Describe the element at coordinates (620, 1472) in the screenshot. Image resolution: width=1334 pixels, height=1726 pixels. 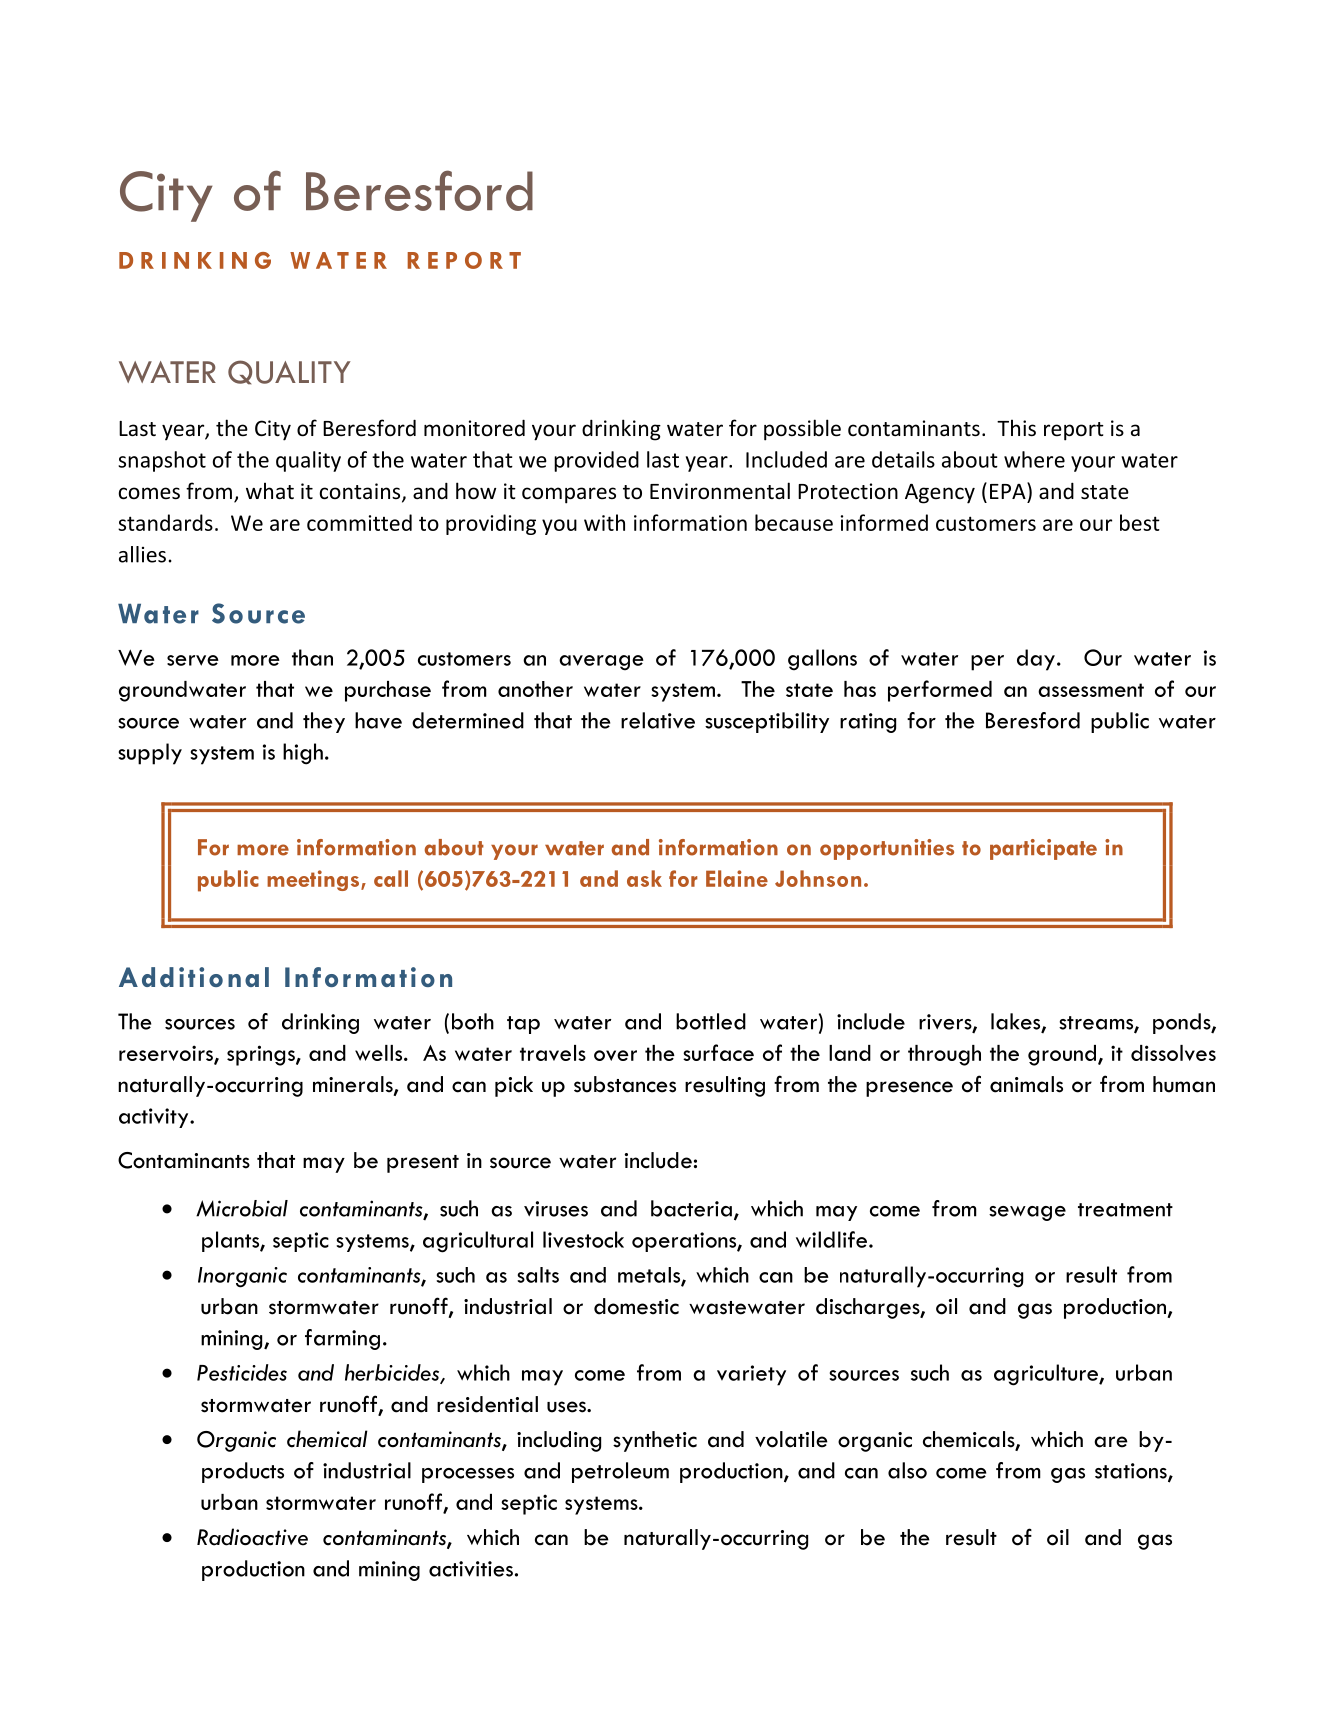
I see `petroleum` at that location.
